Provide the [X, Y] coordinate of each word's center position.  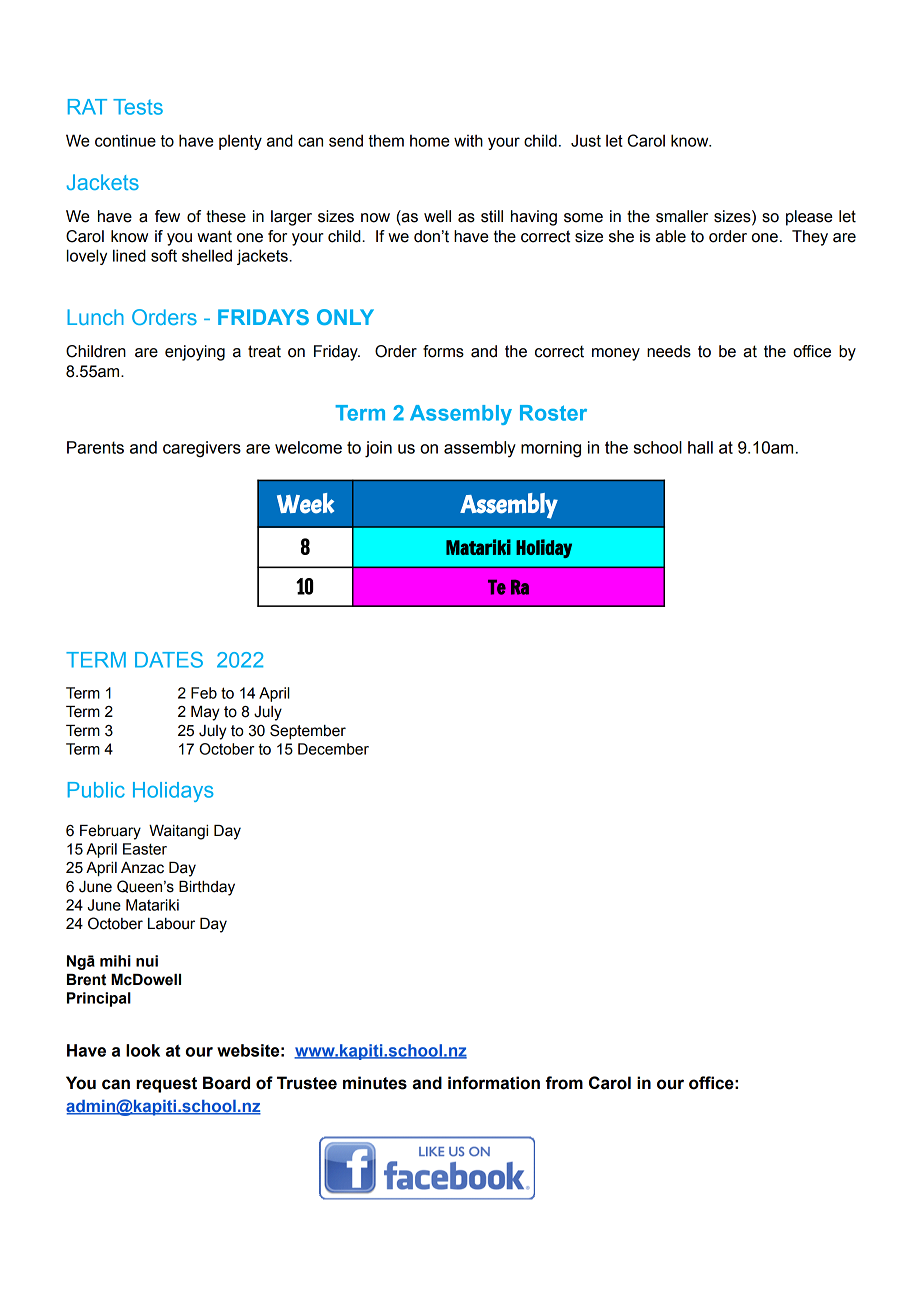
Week [305, 503]
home [430, 141]
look [143, 1050]
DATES [169, 659]
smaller [682, 216]
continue [125, 141]
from [564, 1083]
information [494, 1083]
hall [700, 447]
